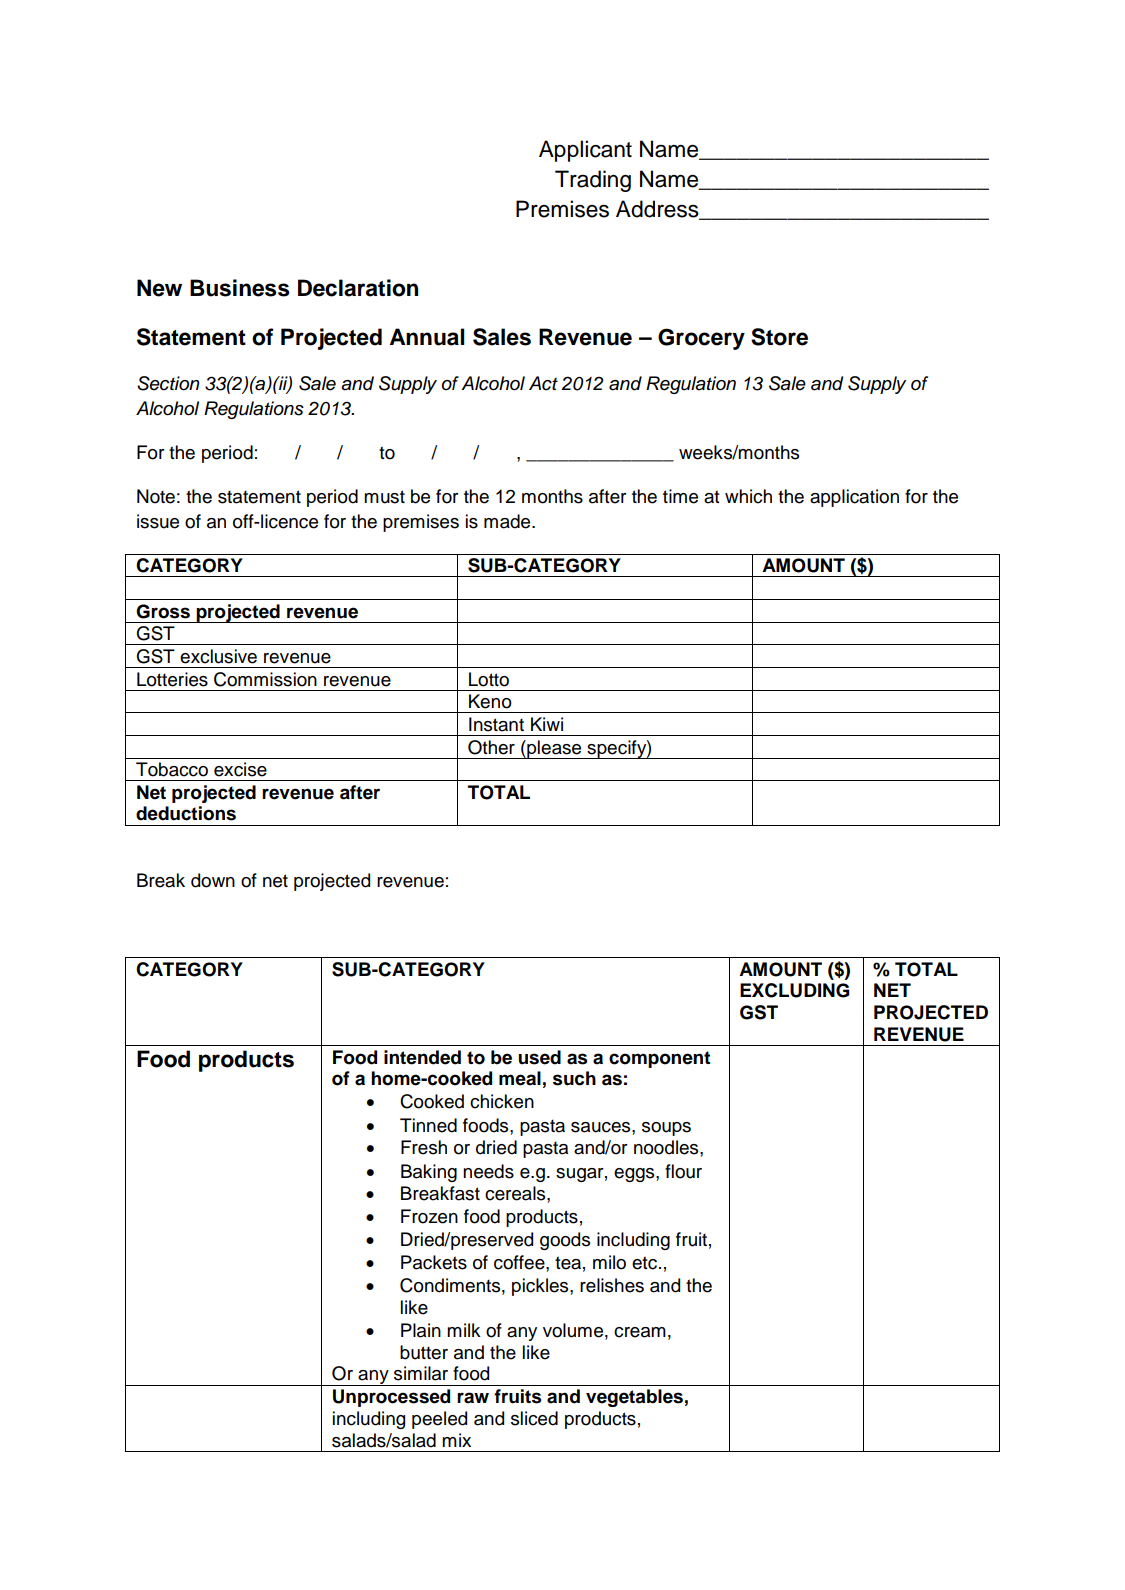 The width and height of the screenshot is (1125, 1590). Describe the element at coordinates (391, 1398) in the screenshot. I see `Unprocessed` at that location.
